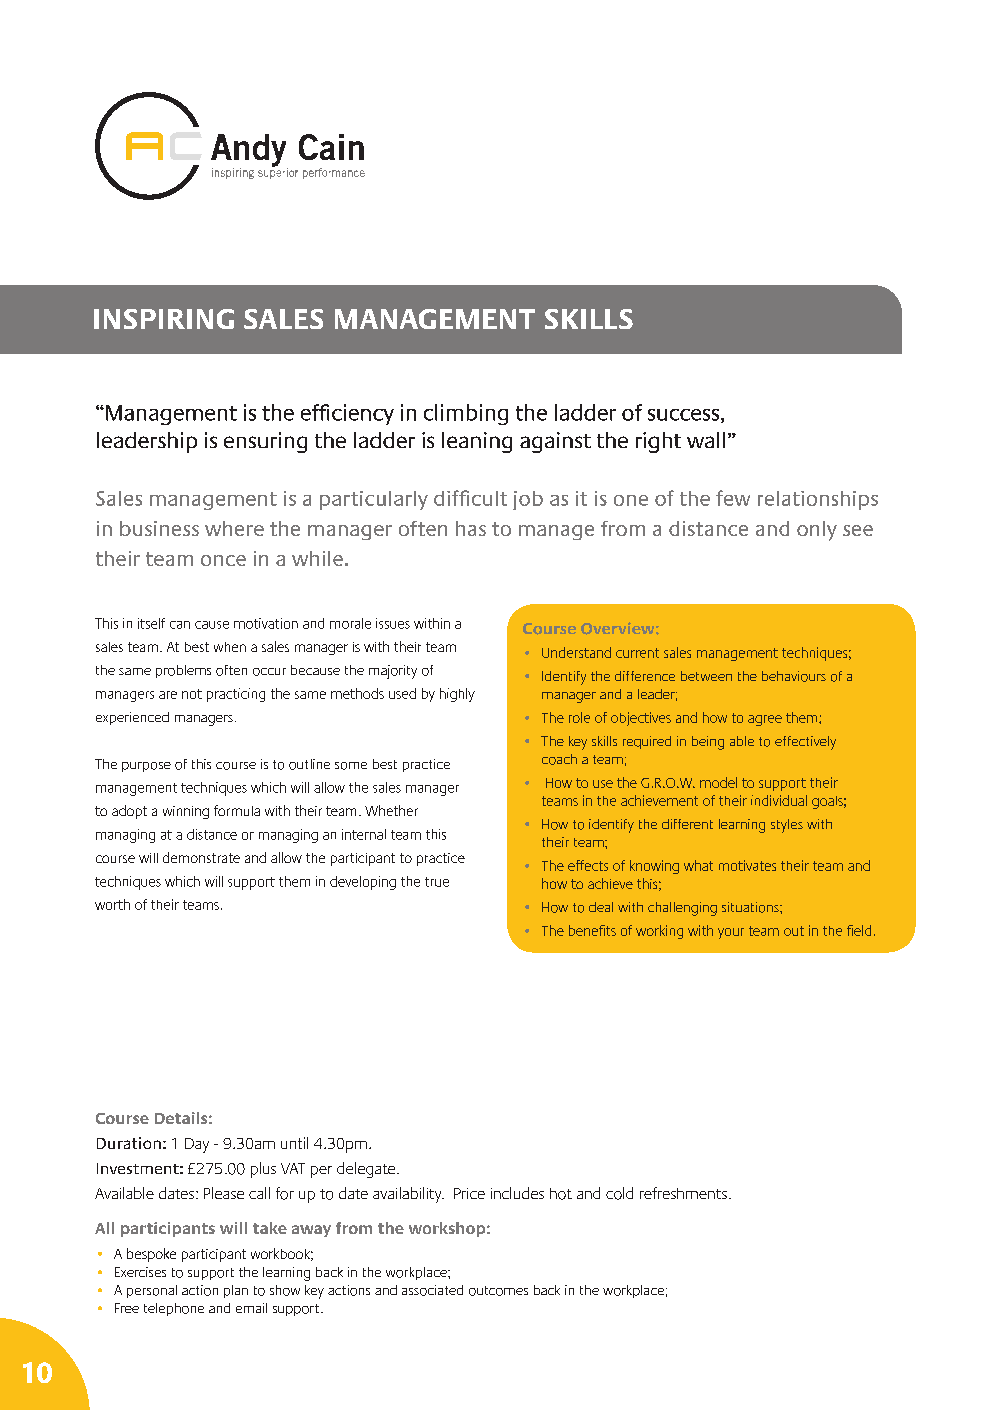  What do you see at coordinates (186, 812) in the screenshot?
I see `winning` at bounding box center [186, 812].
